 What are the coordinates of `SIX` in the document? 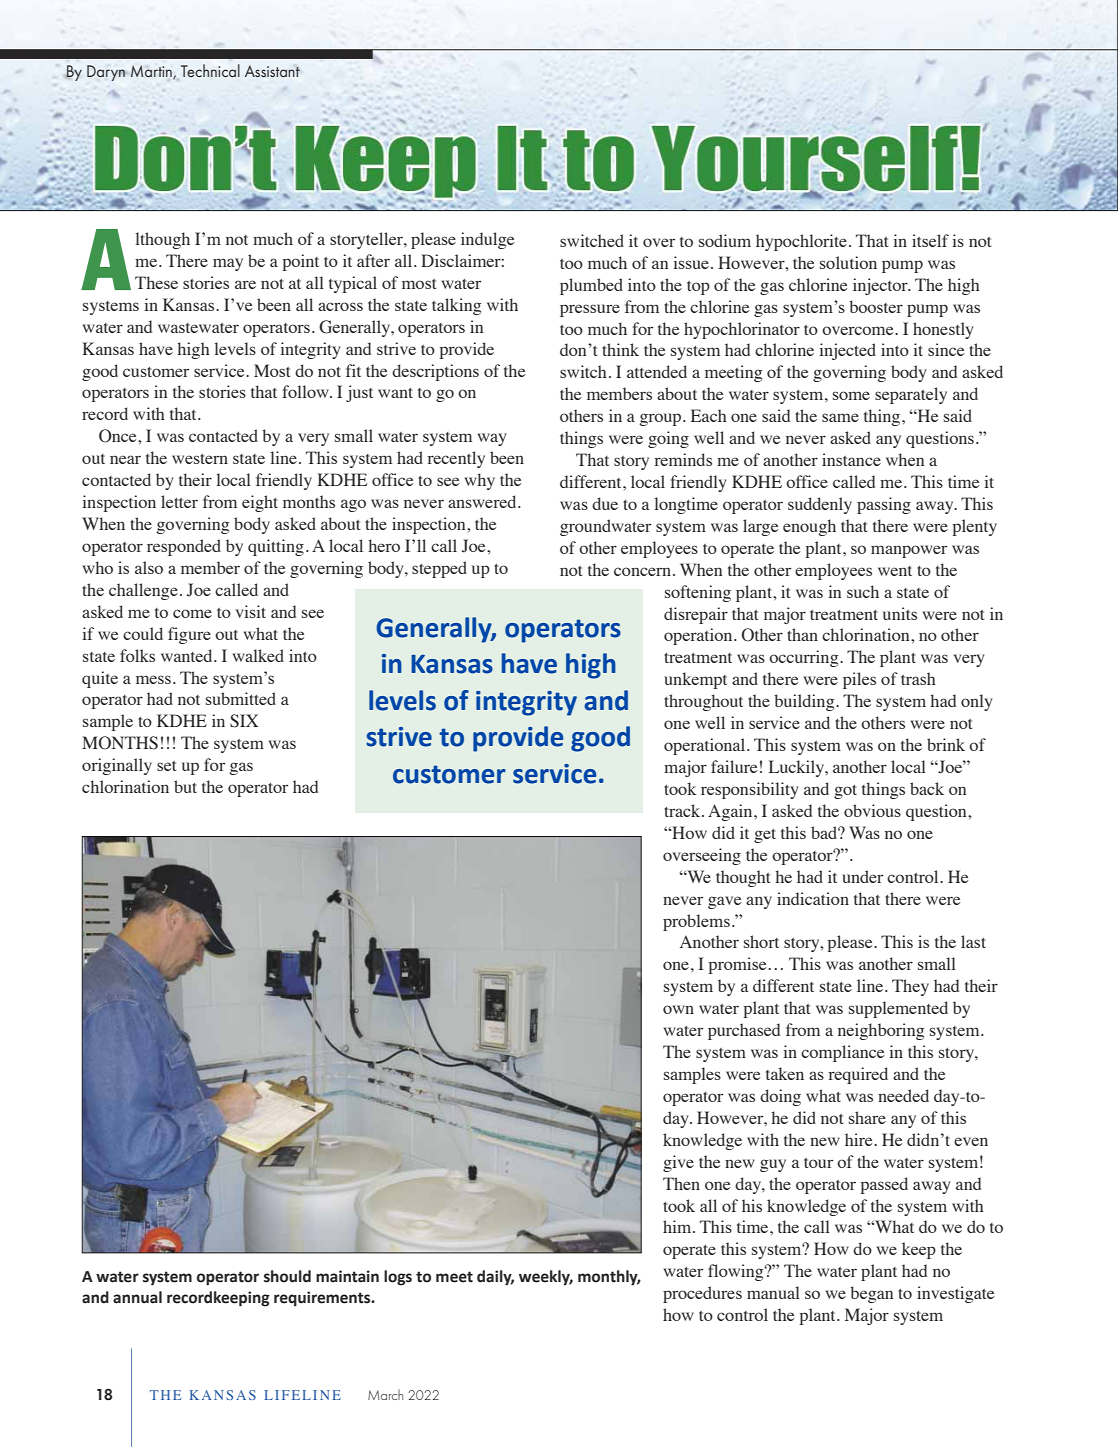 It's located at (244, 721).
